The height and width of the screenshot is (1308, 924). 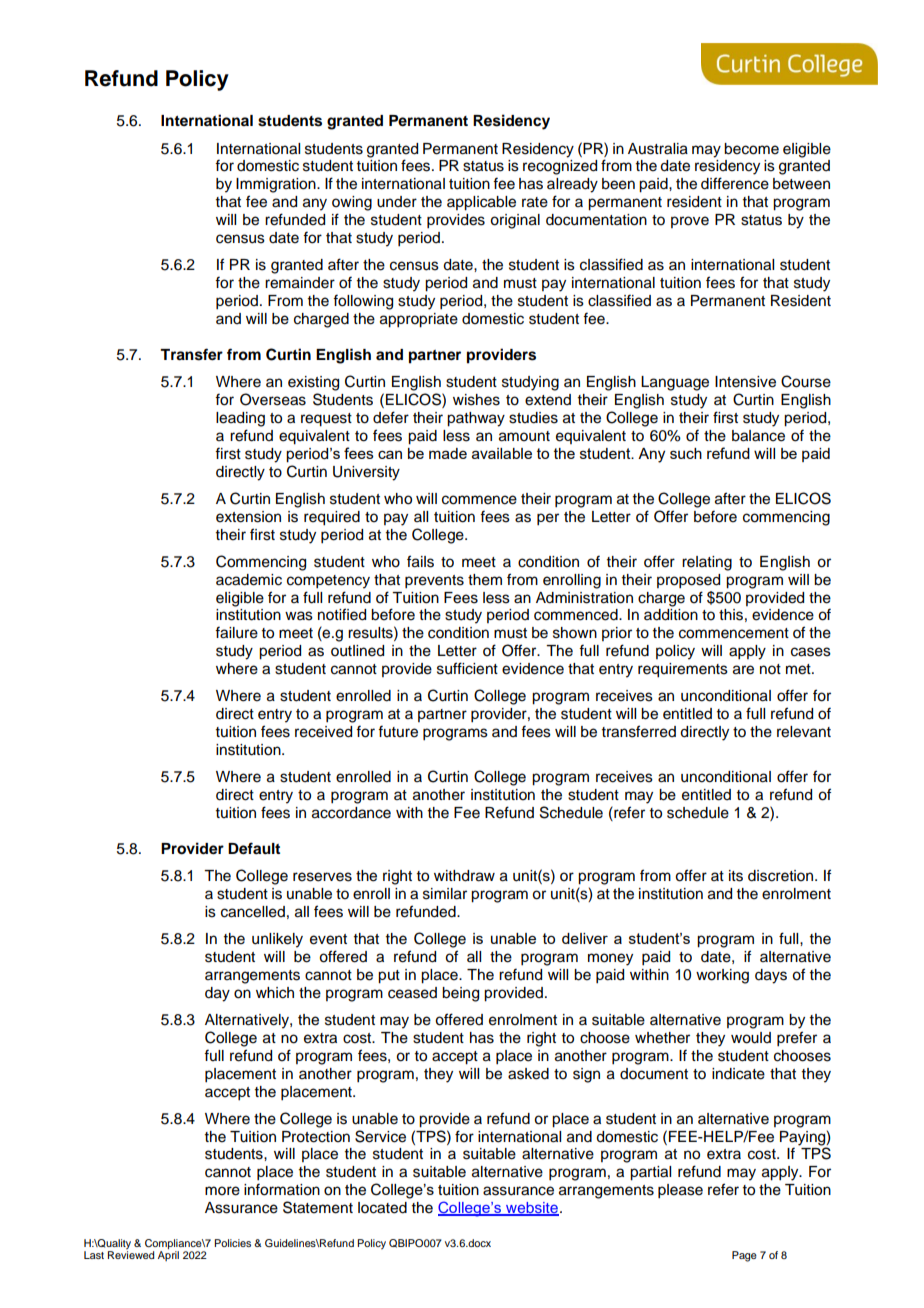 I want to click on applicable, so click(x=481, y=203).
